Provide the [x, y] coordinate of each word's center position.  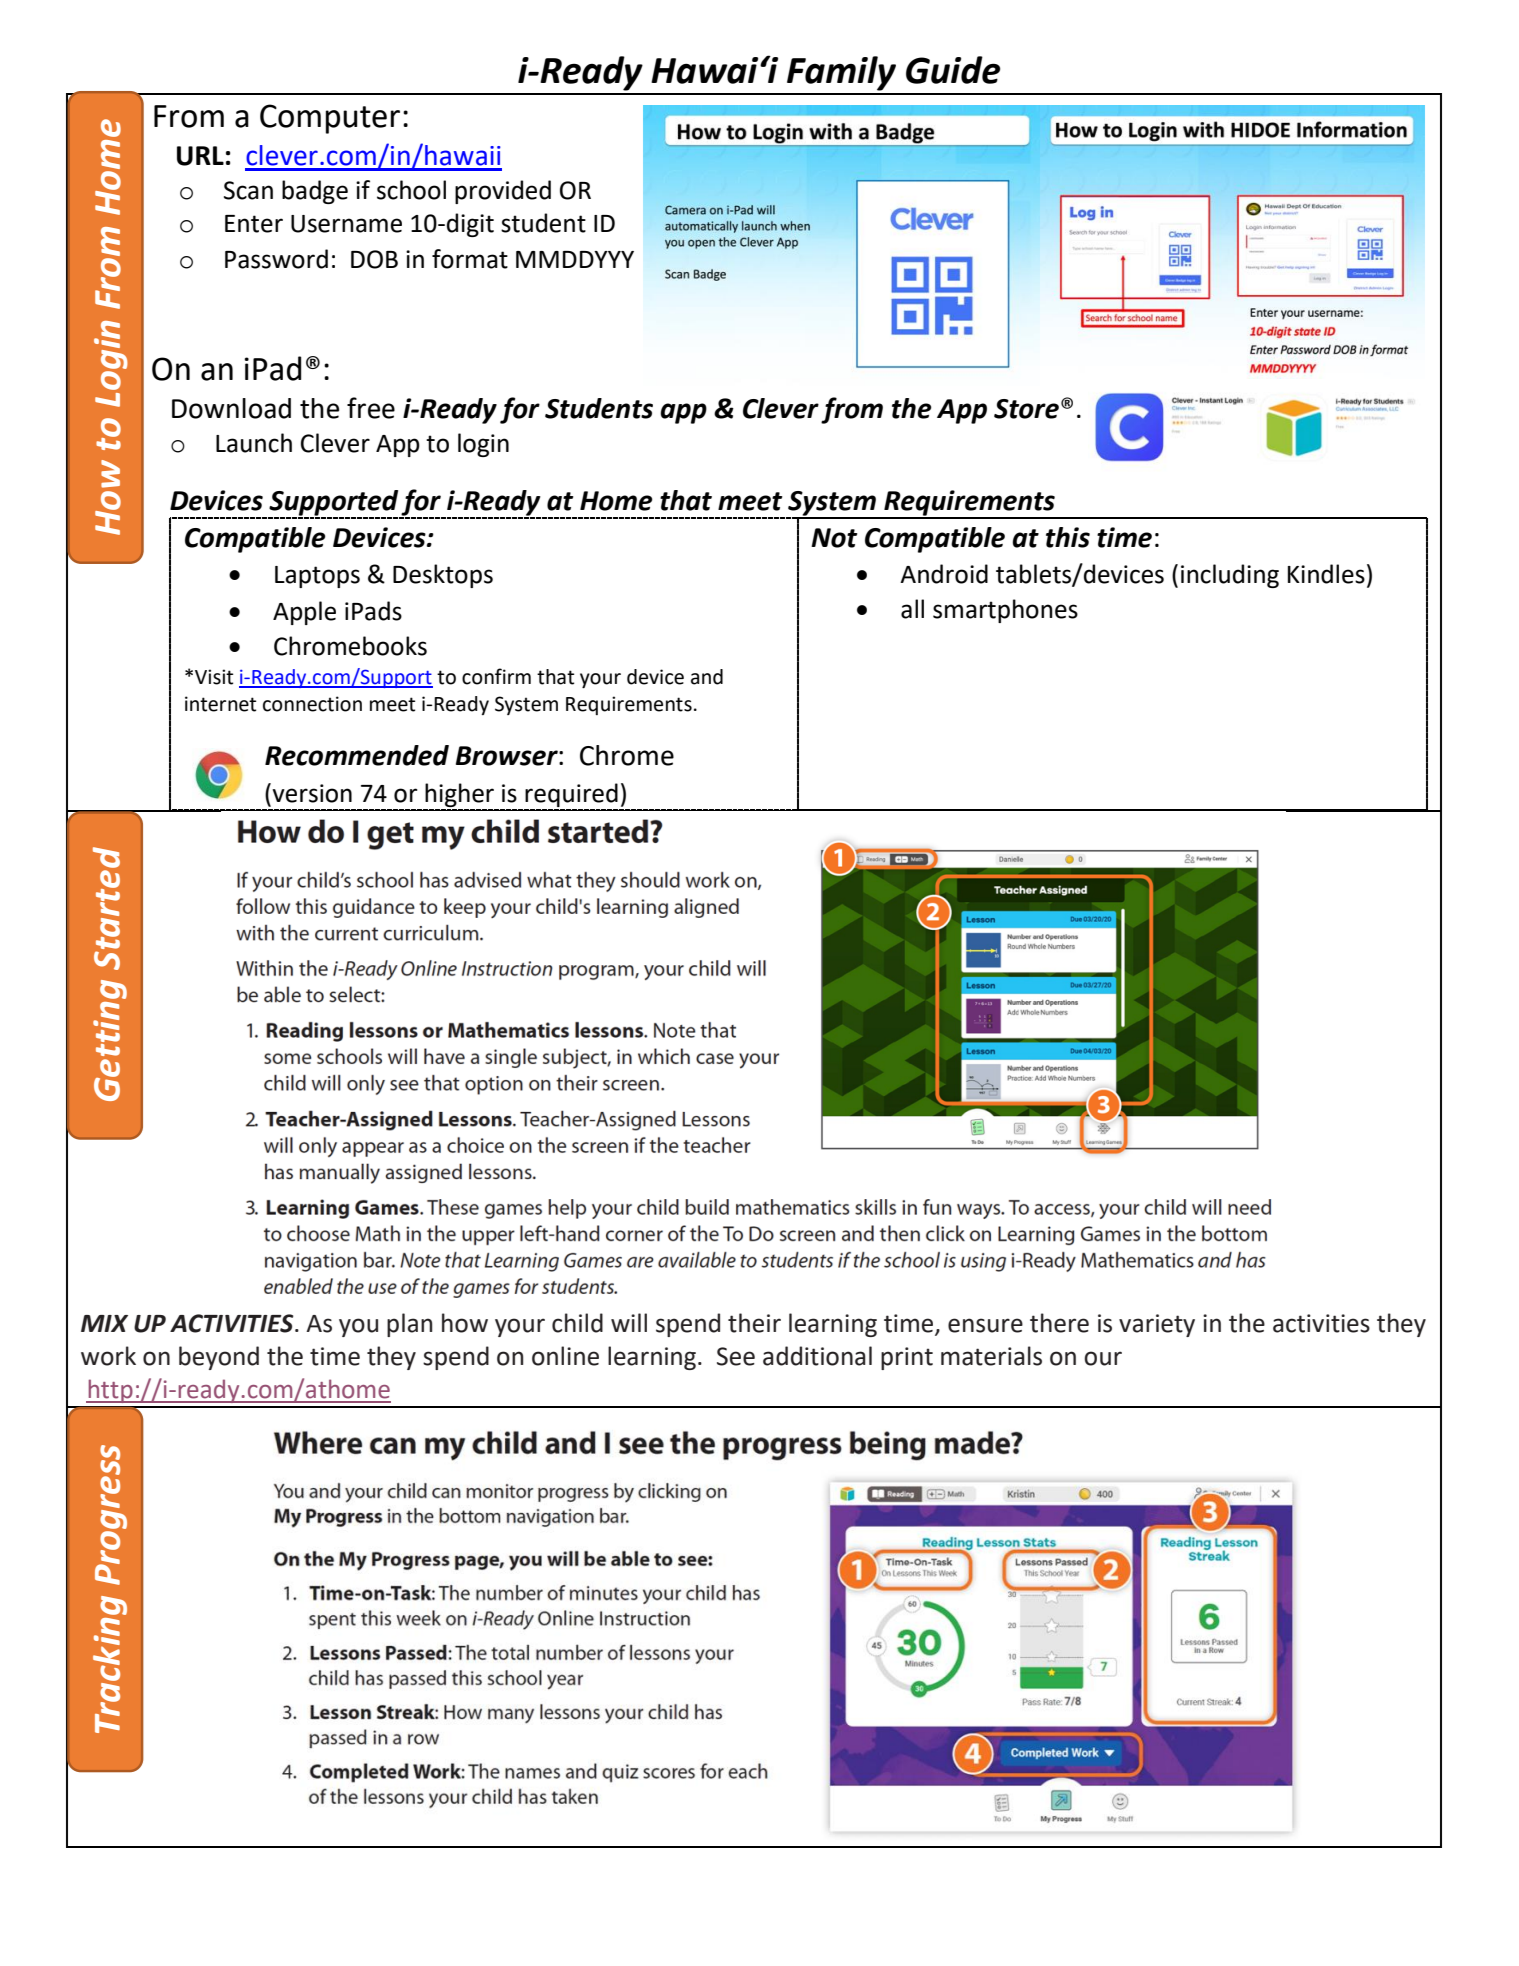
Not [834, 538]
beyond [219, 1358]
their [754, 1323]
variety [1157, 1325]
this [1068, 537]
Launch [254, 443]
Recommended [357, 755]
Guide [953, 70]
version [312, 793]
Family [841, 73]
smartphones [1005, 611]
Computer [330, 119]
